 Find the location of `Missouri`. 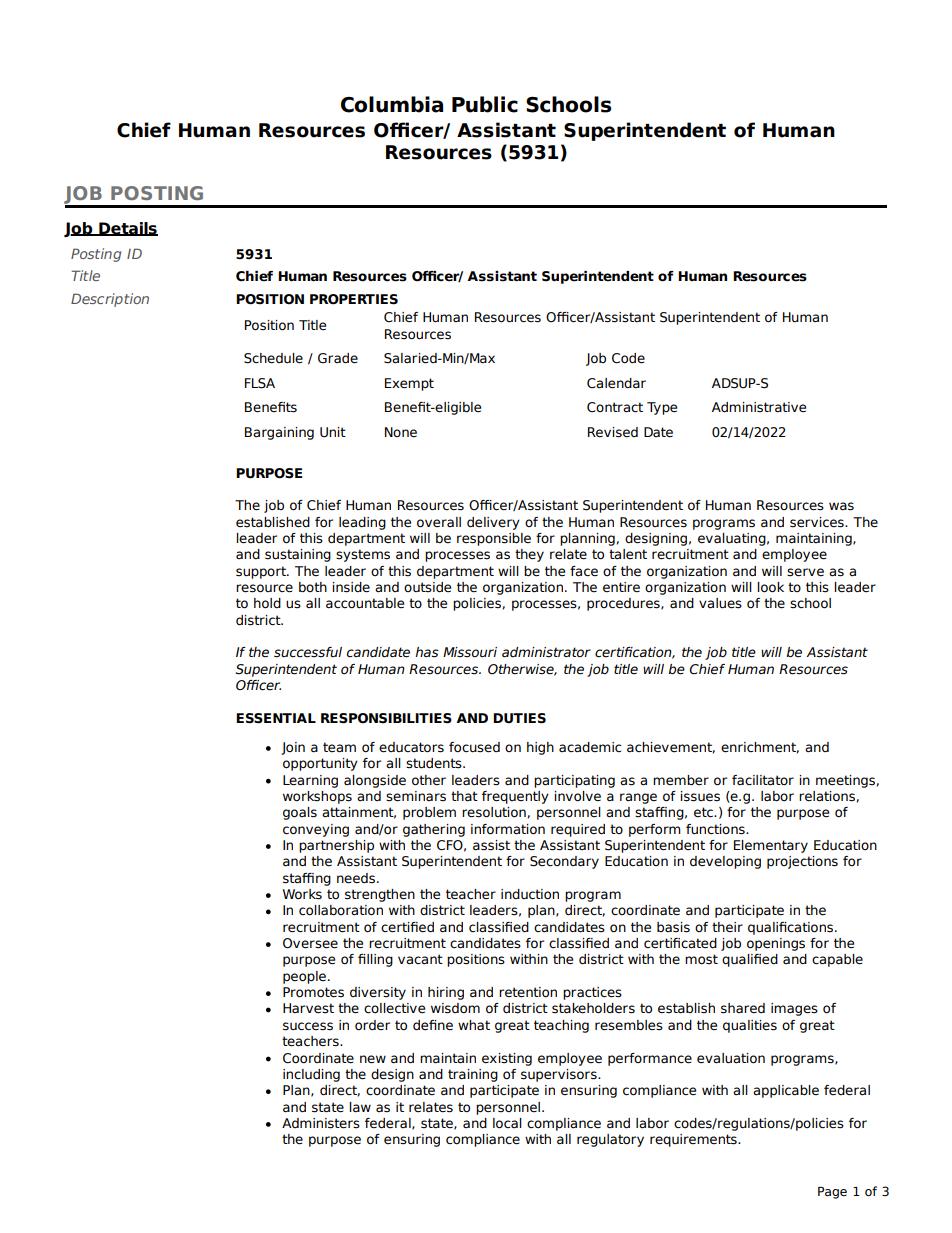

Missouri is located at coordinates (470, 652).
